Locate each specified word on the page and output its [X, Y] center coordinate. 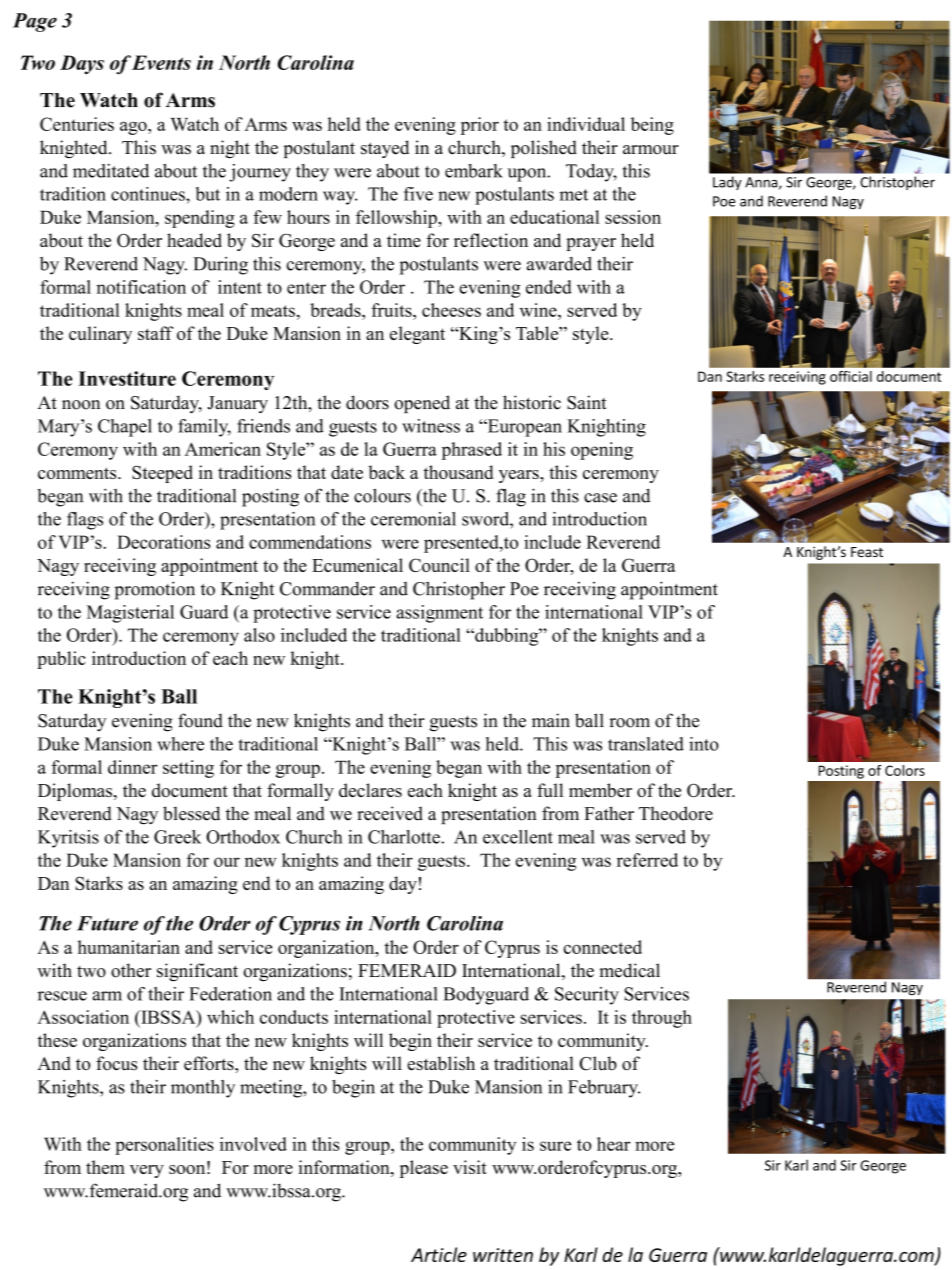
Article [439, 1254]
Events [161, 62]
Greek [177, 837]
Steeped [162, 474]
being [652, 126]
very [147, 1171]
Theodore [676, 813]
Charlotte [404, 837]
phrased [472, 451]
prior [480, 126]
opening [602, 451]
